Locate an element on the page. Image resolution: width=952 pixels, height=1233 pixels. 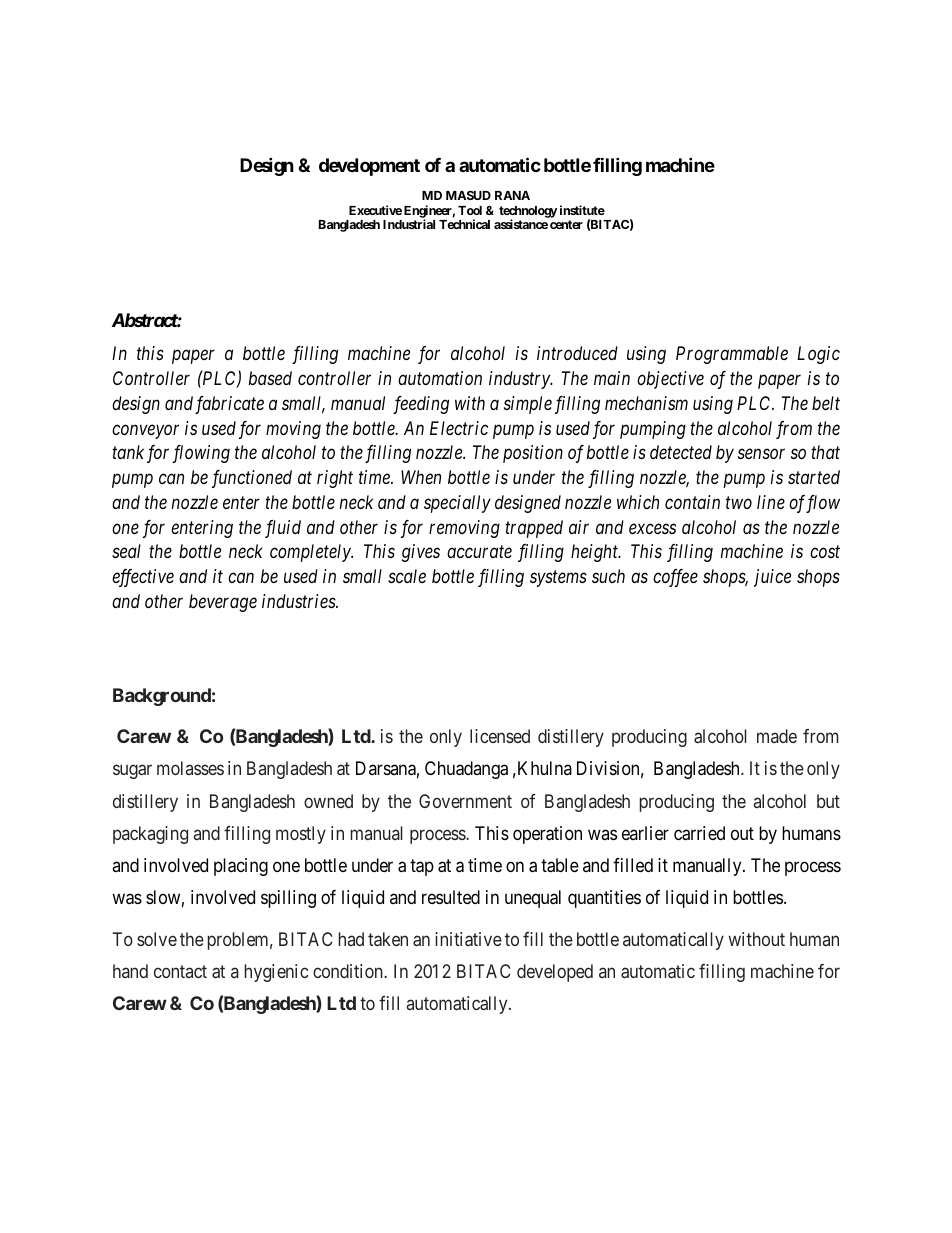
automation is located at coordinates (440, 378).
